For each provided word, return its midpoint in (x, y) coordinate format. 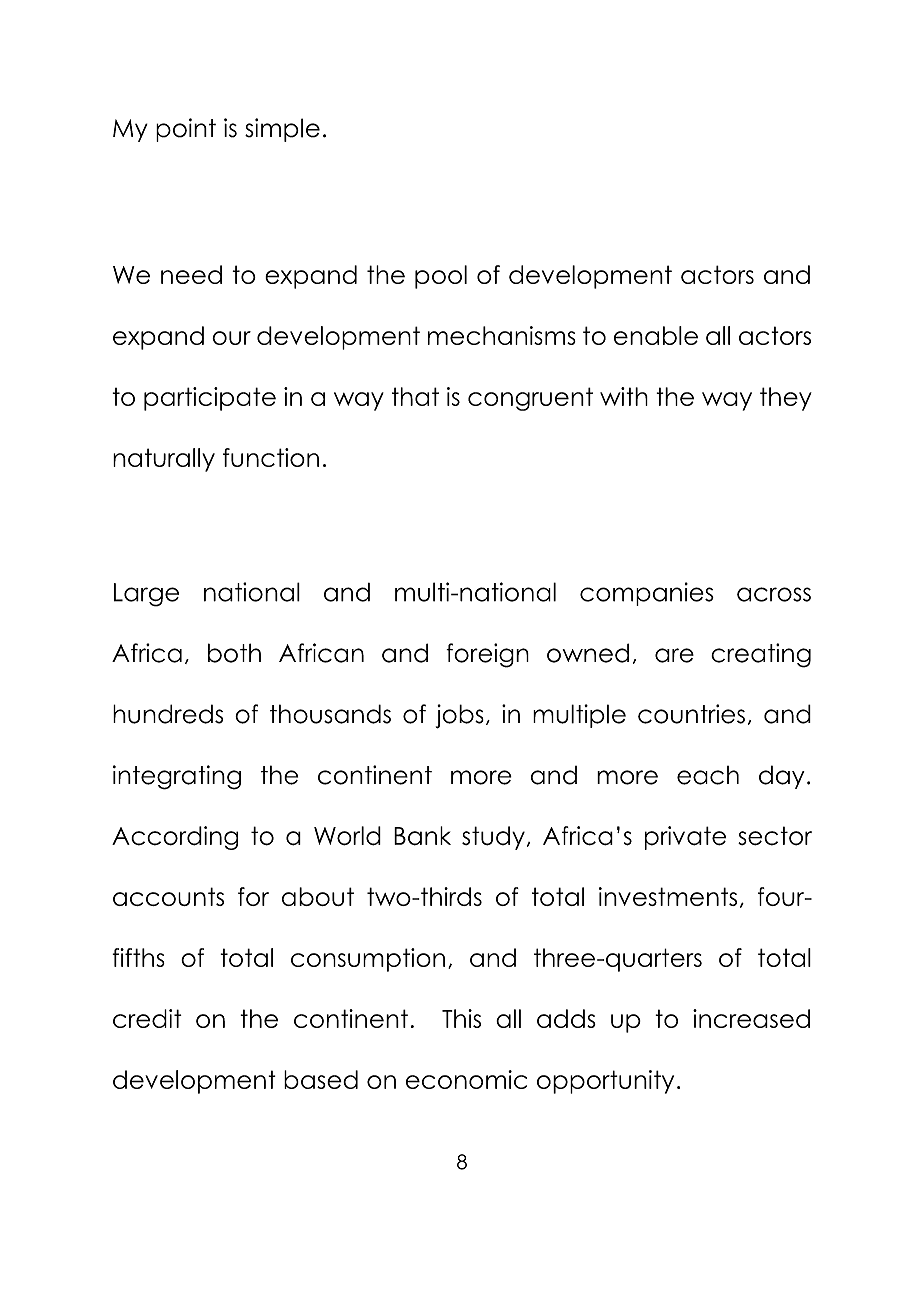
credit (147, 1018)
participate (210, 399)
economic (466, 1079)
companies (647, 594)
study (493, 838)
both (234, 653)
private (685, 838)
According (175, 838)
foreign (487, 655)
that (415, 396)
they (786, 399)
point (186, 130)
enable (656, 335)
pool (441, 277)
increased (751, 1018)
